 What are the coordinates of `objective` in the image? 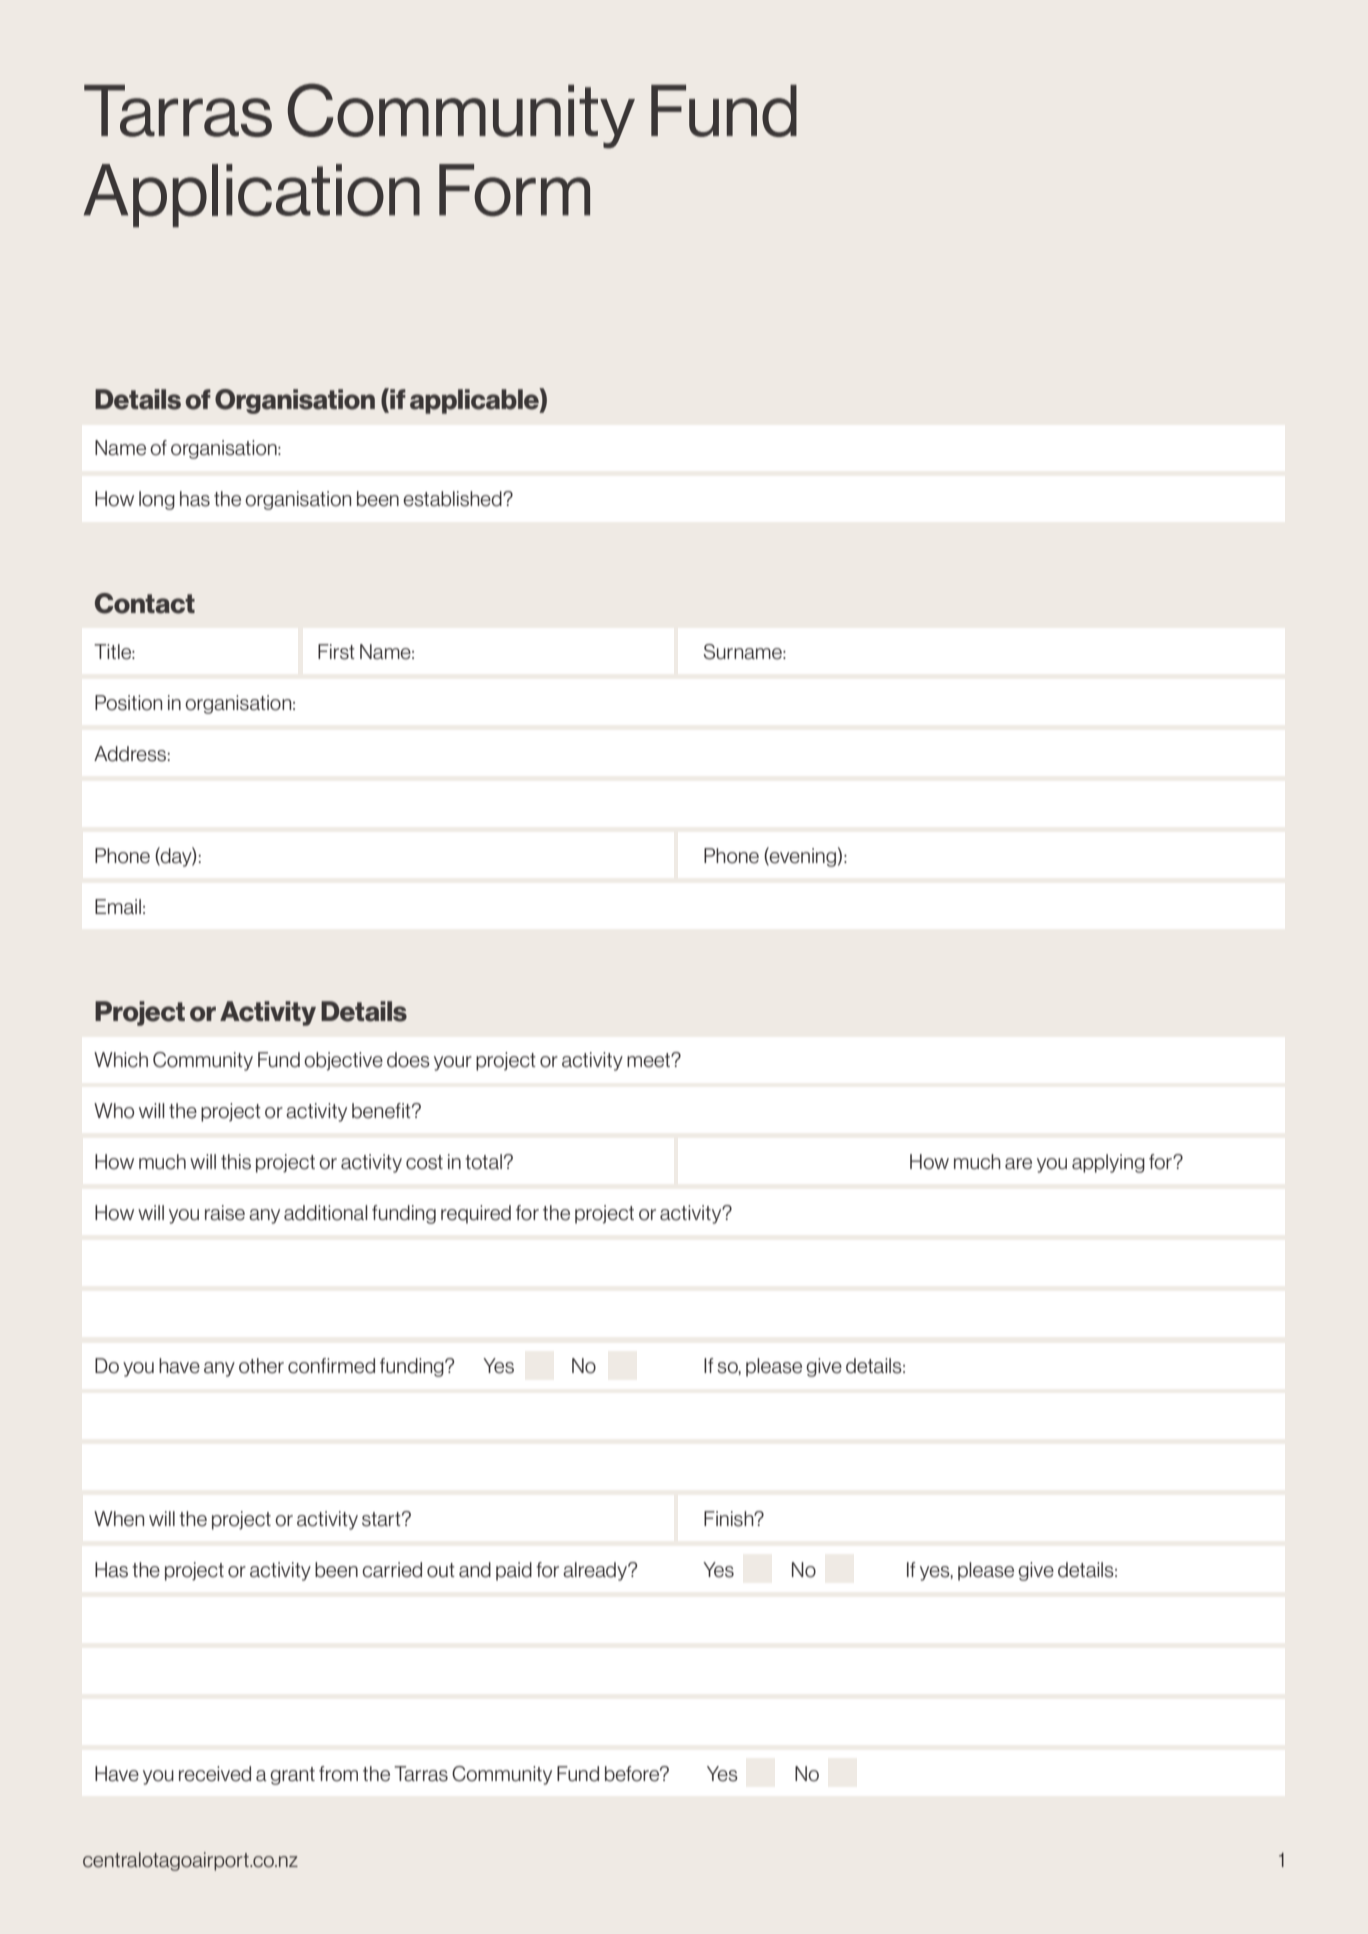 It's located at (343, 1061).
